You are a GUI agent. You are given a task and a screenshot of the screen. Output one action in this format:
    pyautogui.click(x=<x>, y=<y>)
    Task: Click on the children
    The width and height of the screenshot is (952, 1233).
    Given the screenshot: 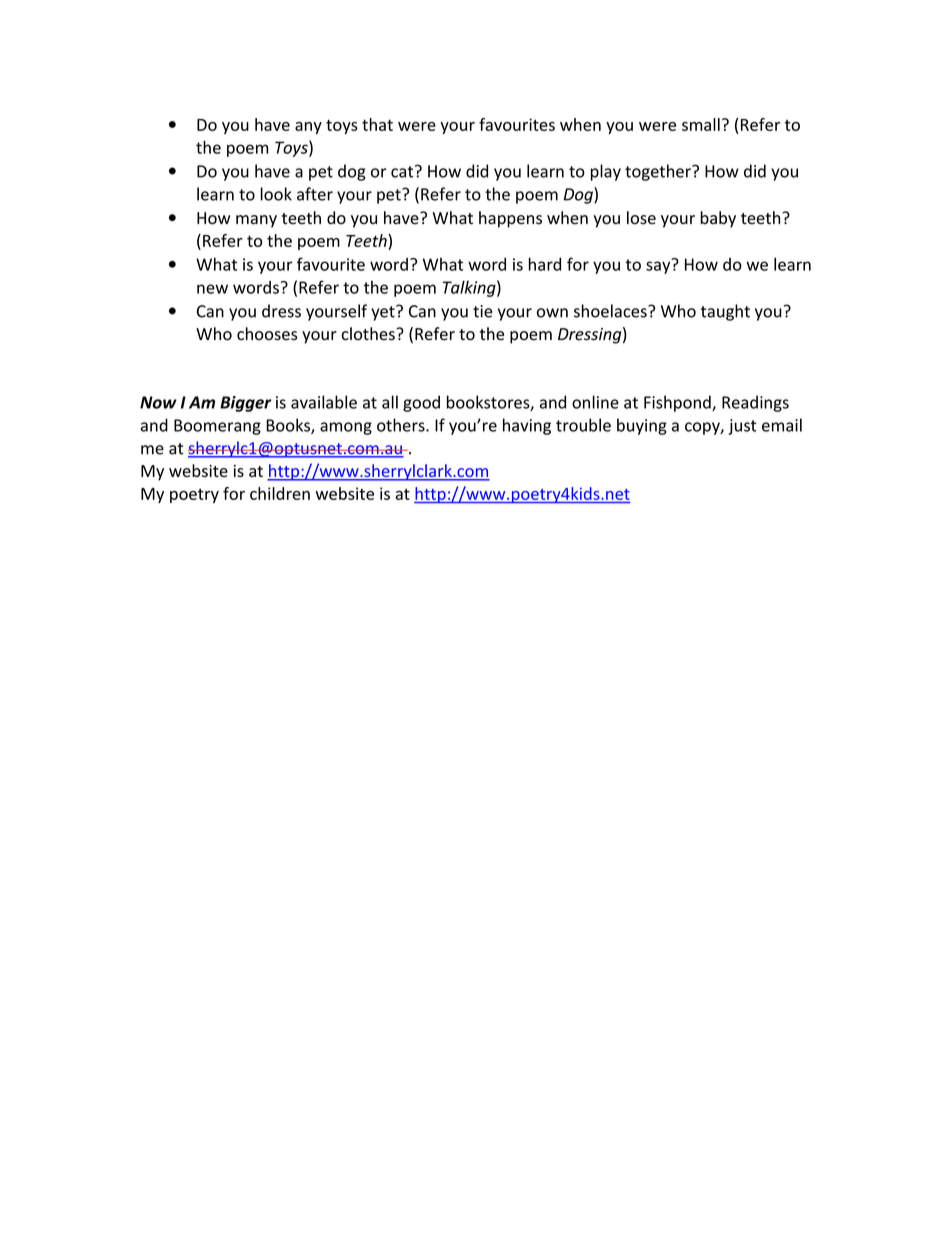 What is the action you would take?
    pyautogui.click(x=280, y=493)
